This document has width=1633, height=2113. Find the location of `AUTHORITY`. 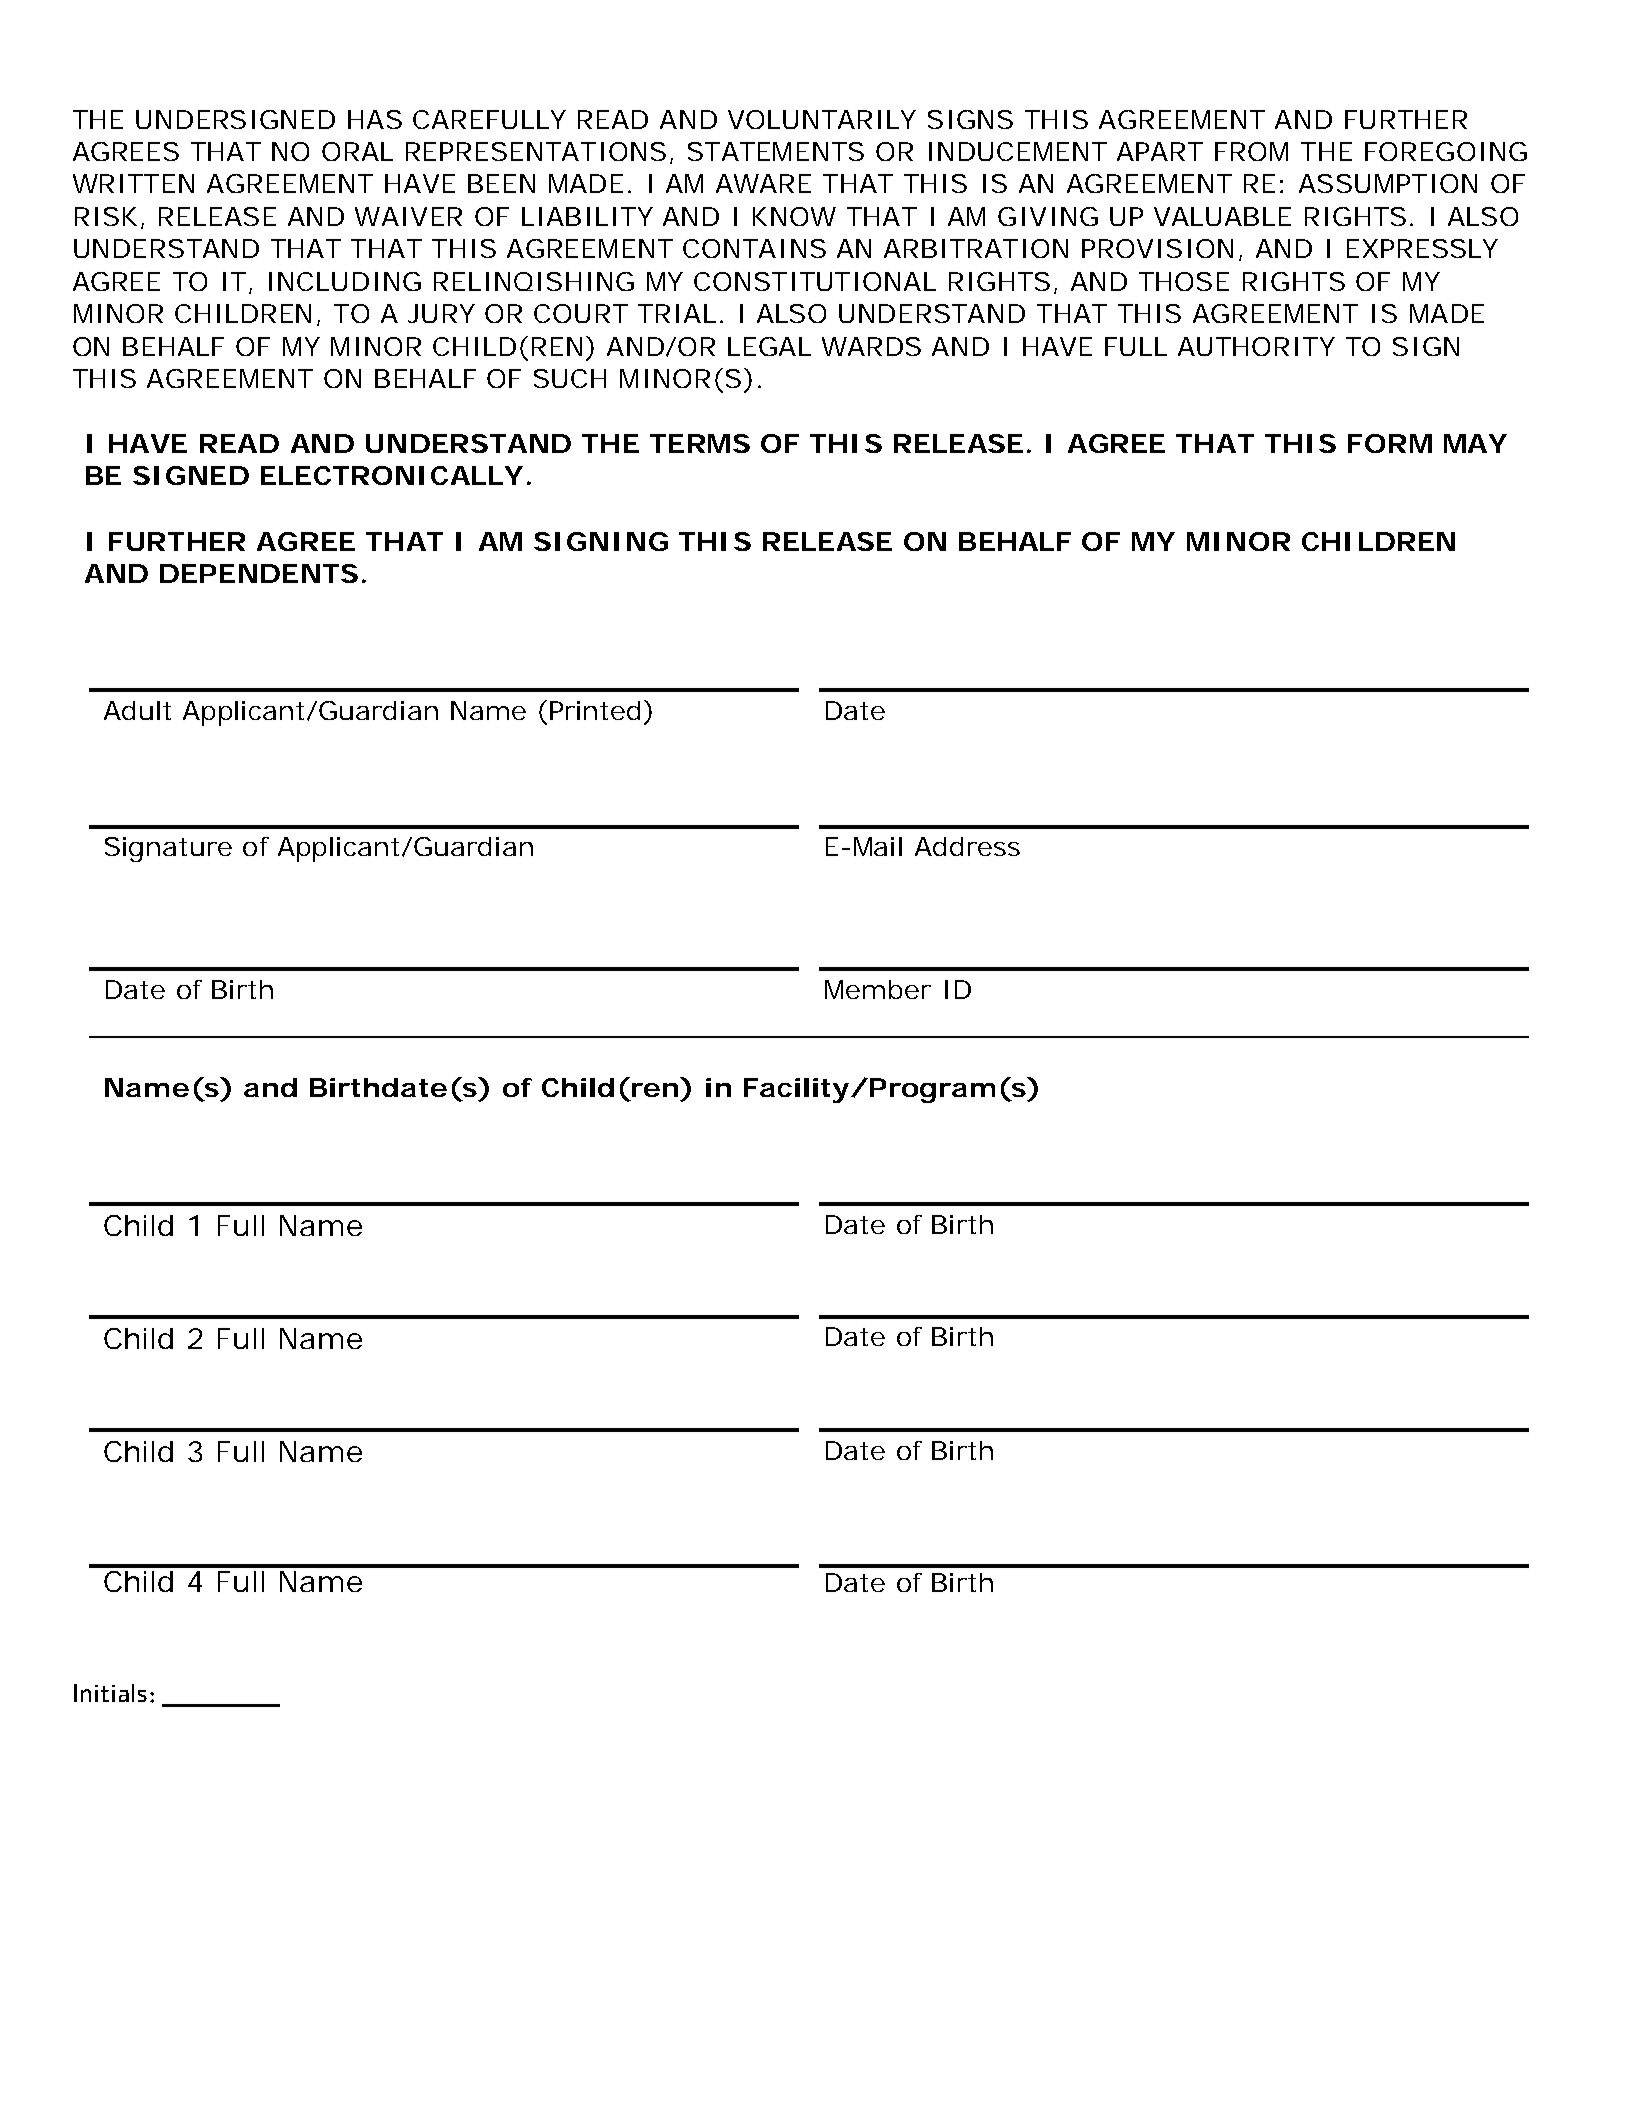

AUTHORITY is located at coordinates (1256, 346).
